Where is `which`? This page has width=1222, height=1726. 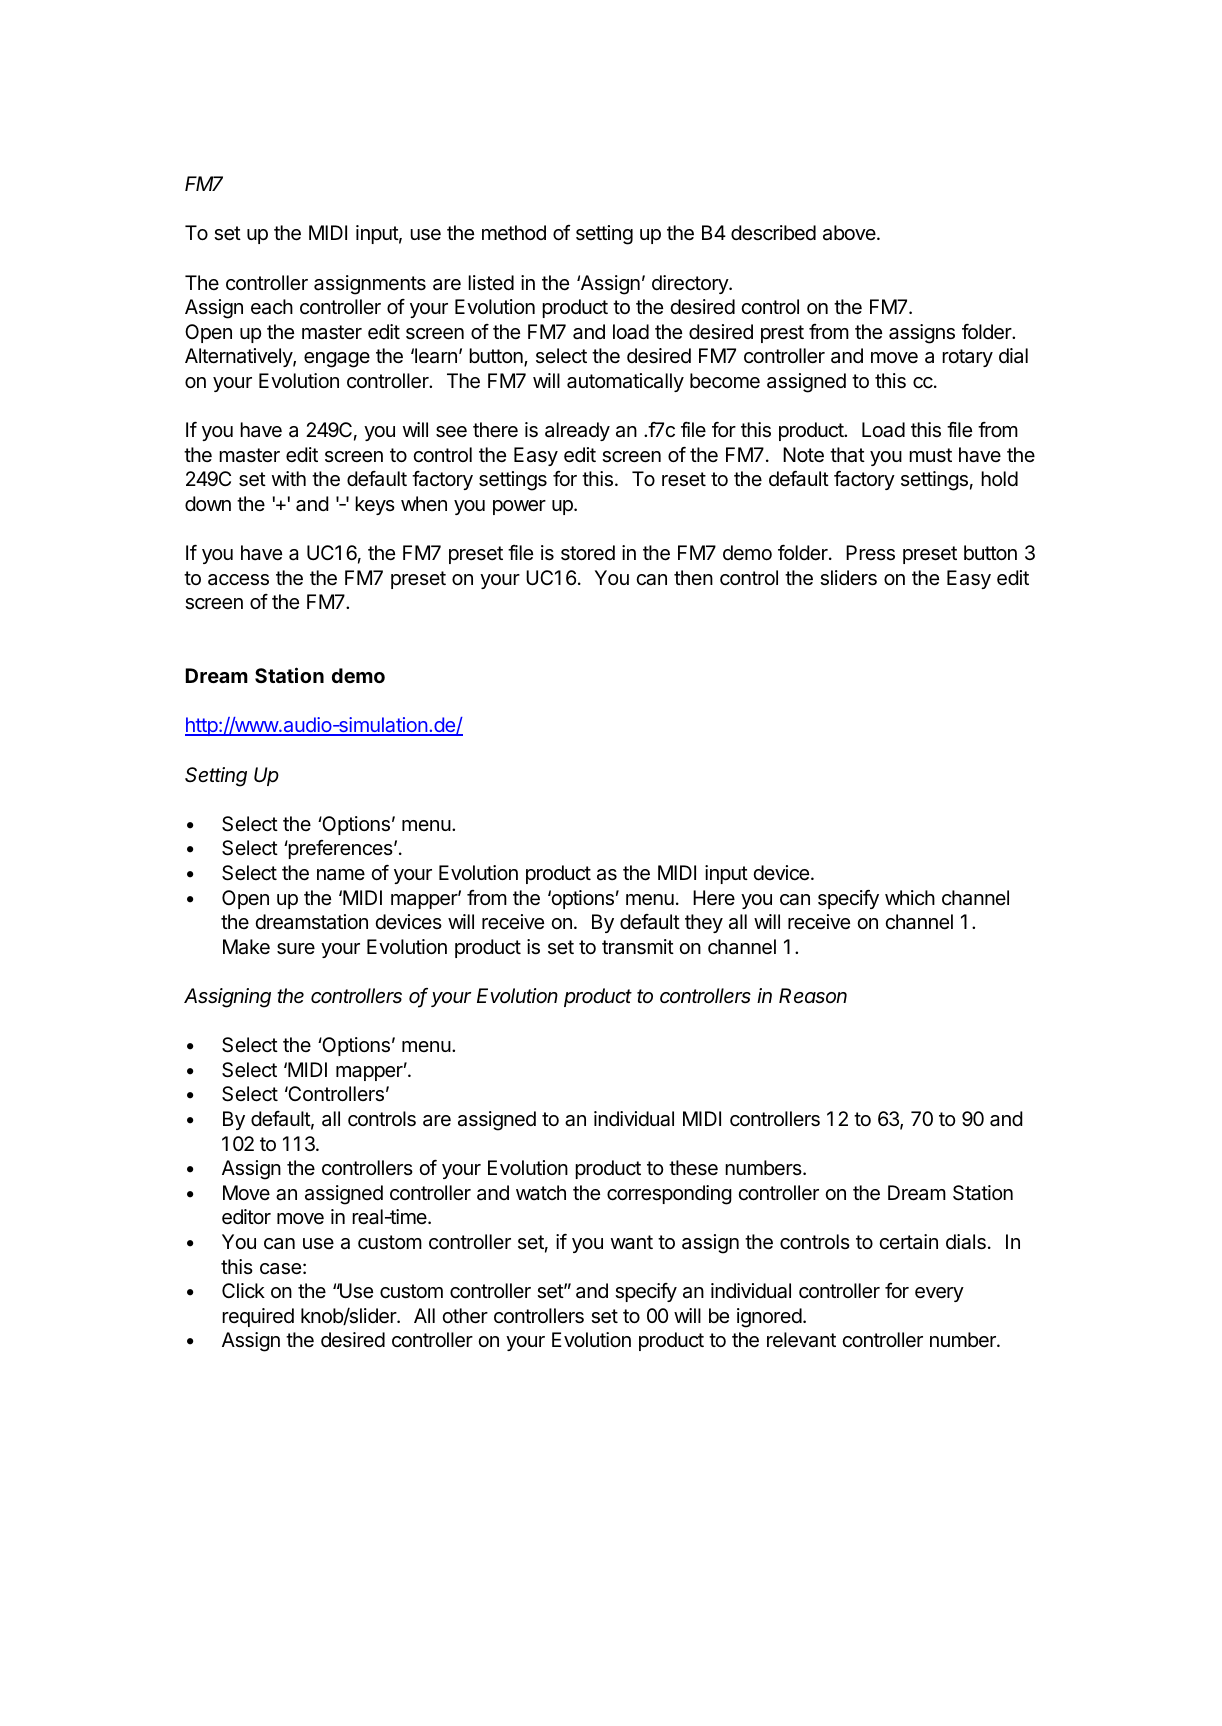
which is located at coordinates (910, 897).
